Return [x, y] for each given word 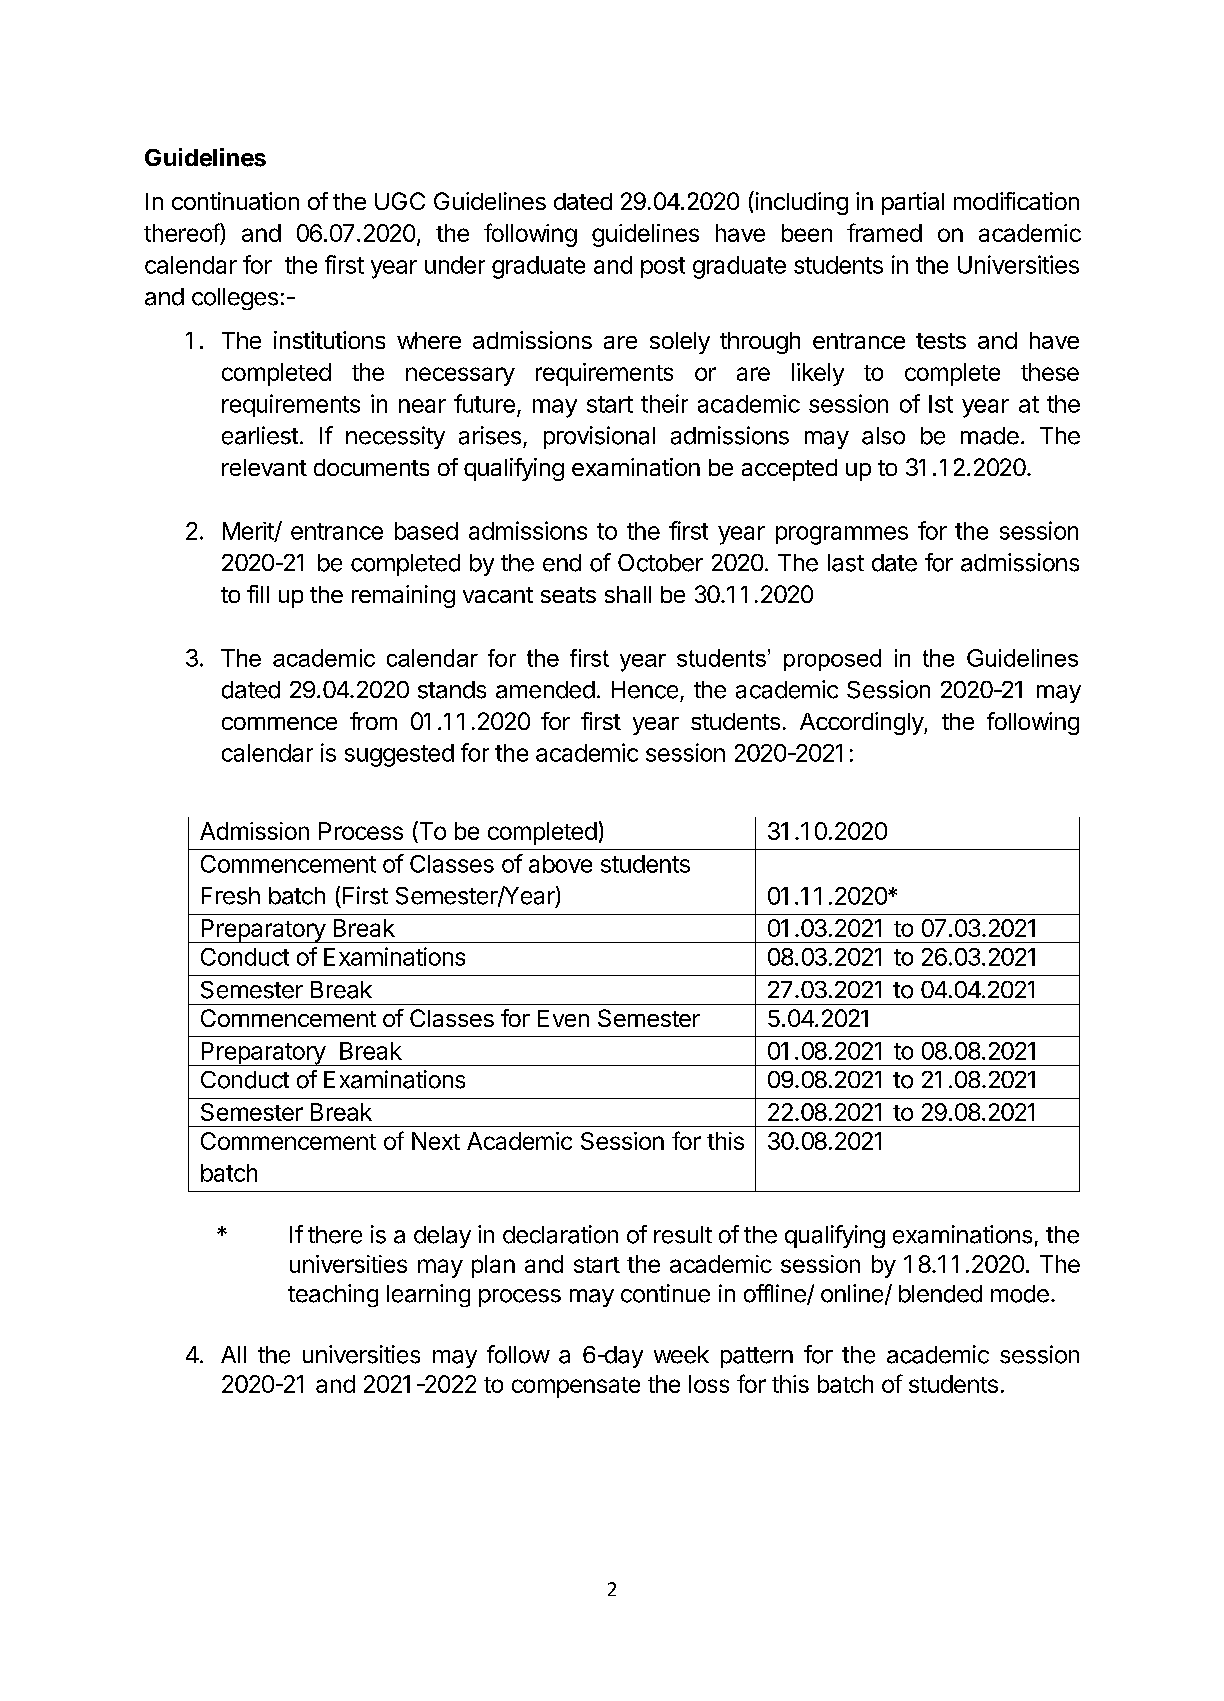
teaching [333, 1295]
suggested [399, 755]
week [681, 1355]
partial [913, 203]
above [560, 864]
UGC [400, 201]
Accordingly [862, 723]
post [663, 267]
